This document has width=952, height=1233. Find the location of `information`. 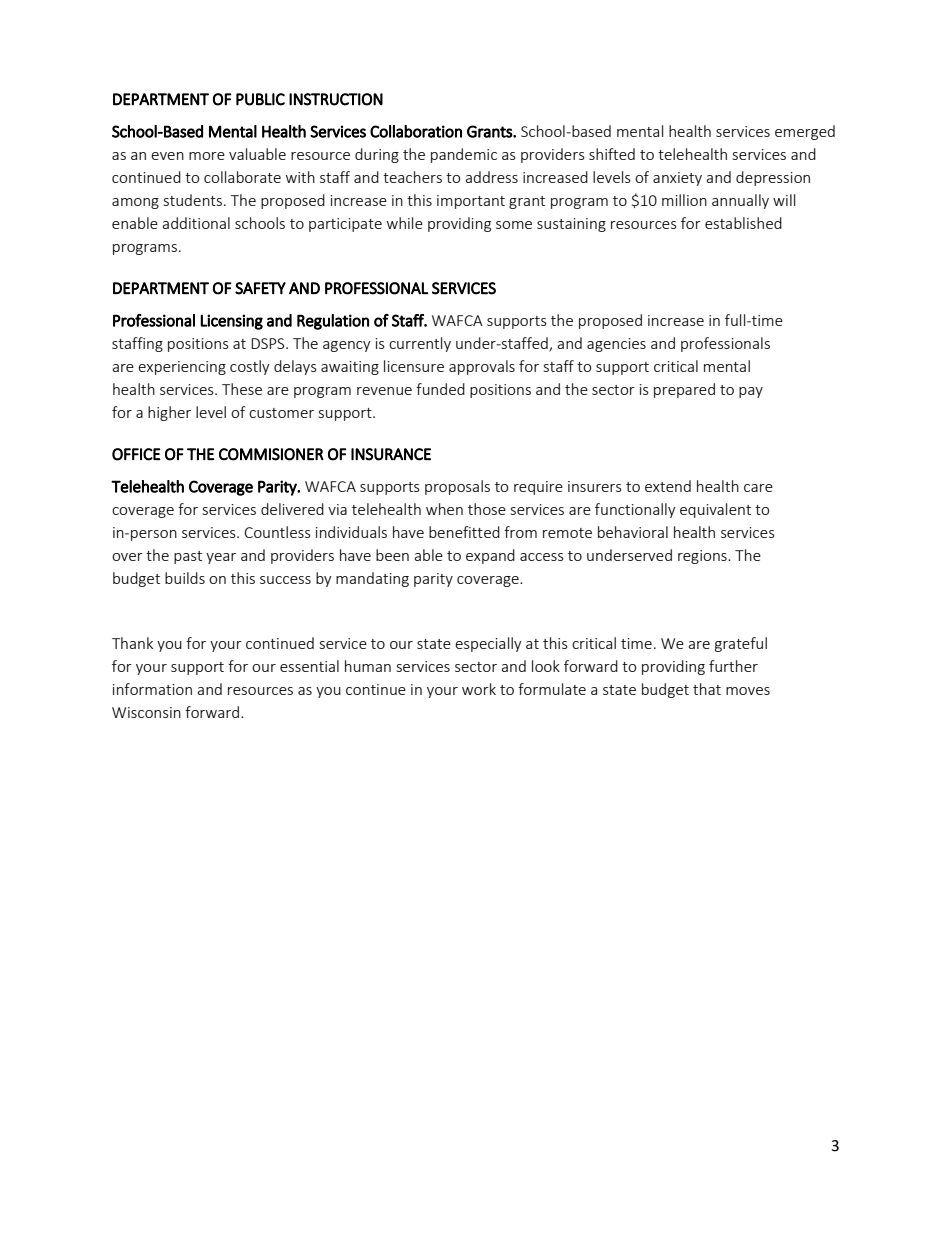

information is located at coordinates (152, 689).
